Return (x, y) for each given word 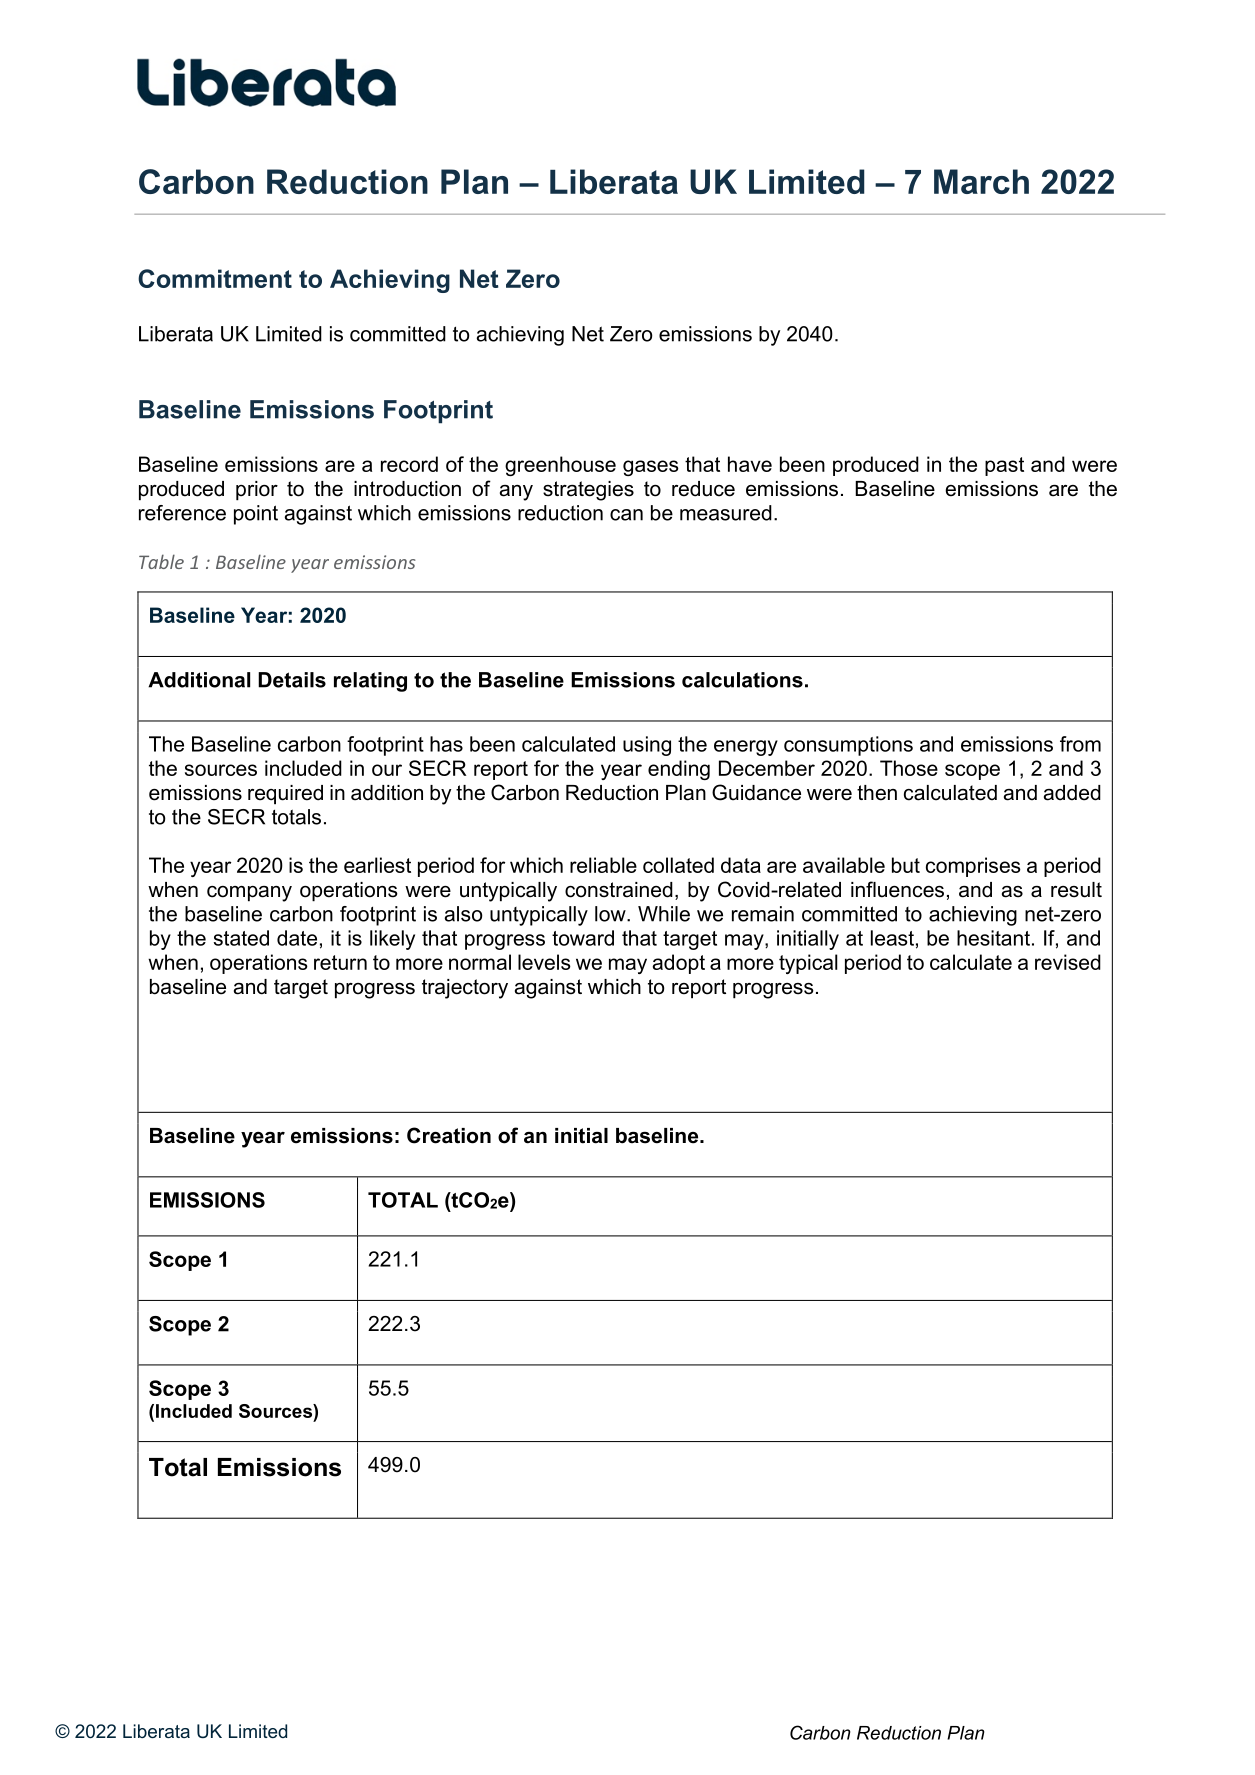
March (981, 181)
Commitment (215, 278)
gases (651, 468)
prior (257, 491)
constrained (619, 890)
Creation (449, 1135)
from (1080, 744)
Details (292, 680)
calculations (742, 680)
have (750, 464)
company (249, 894)
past (1004, 466)
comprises (973, 867)
